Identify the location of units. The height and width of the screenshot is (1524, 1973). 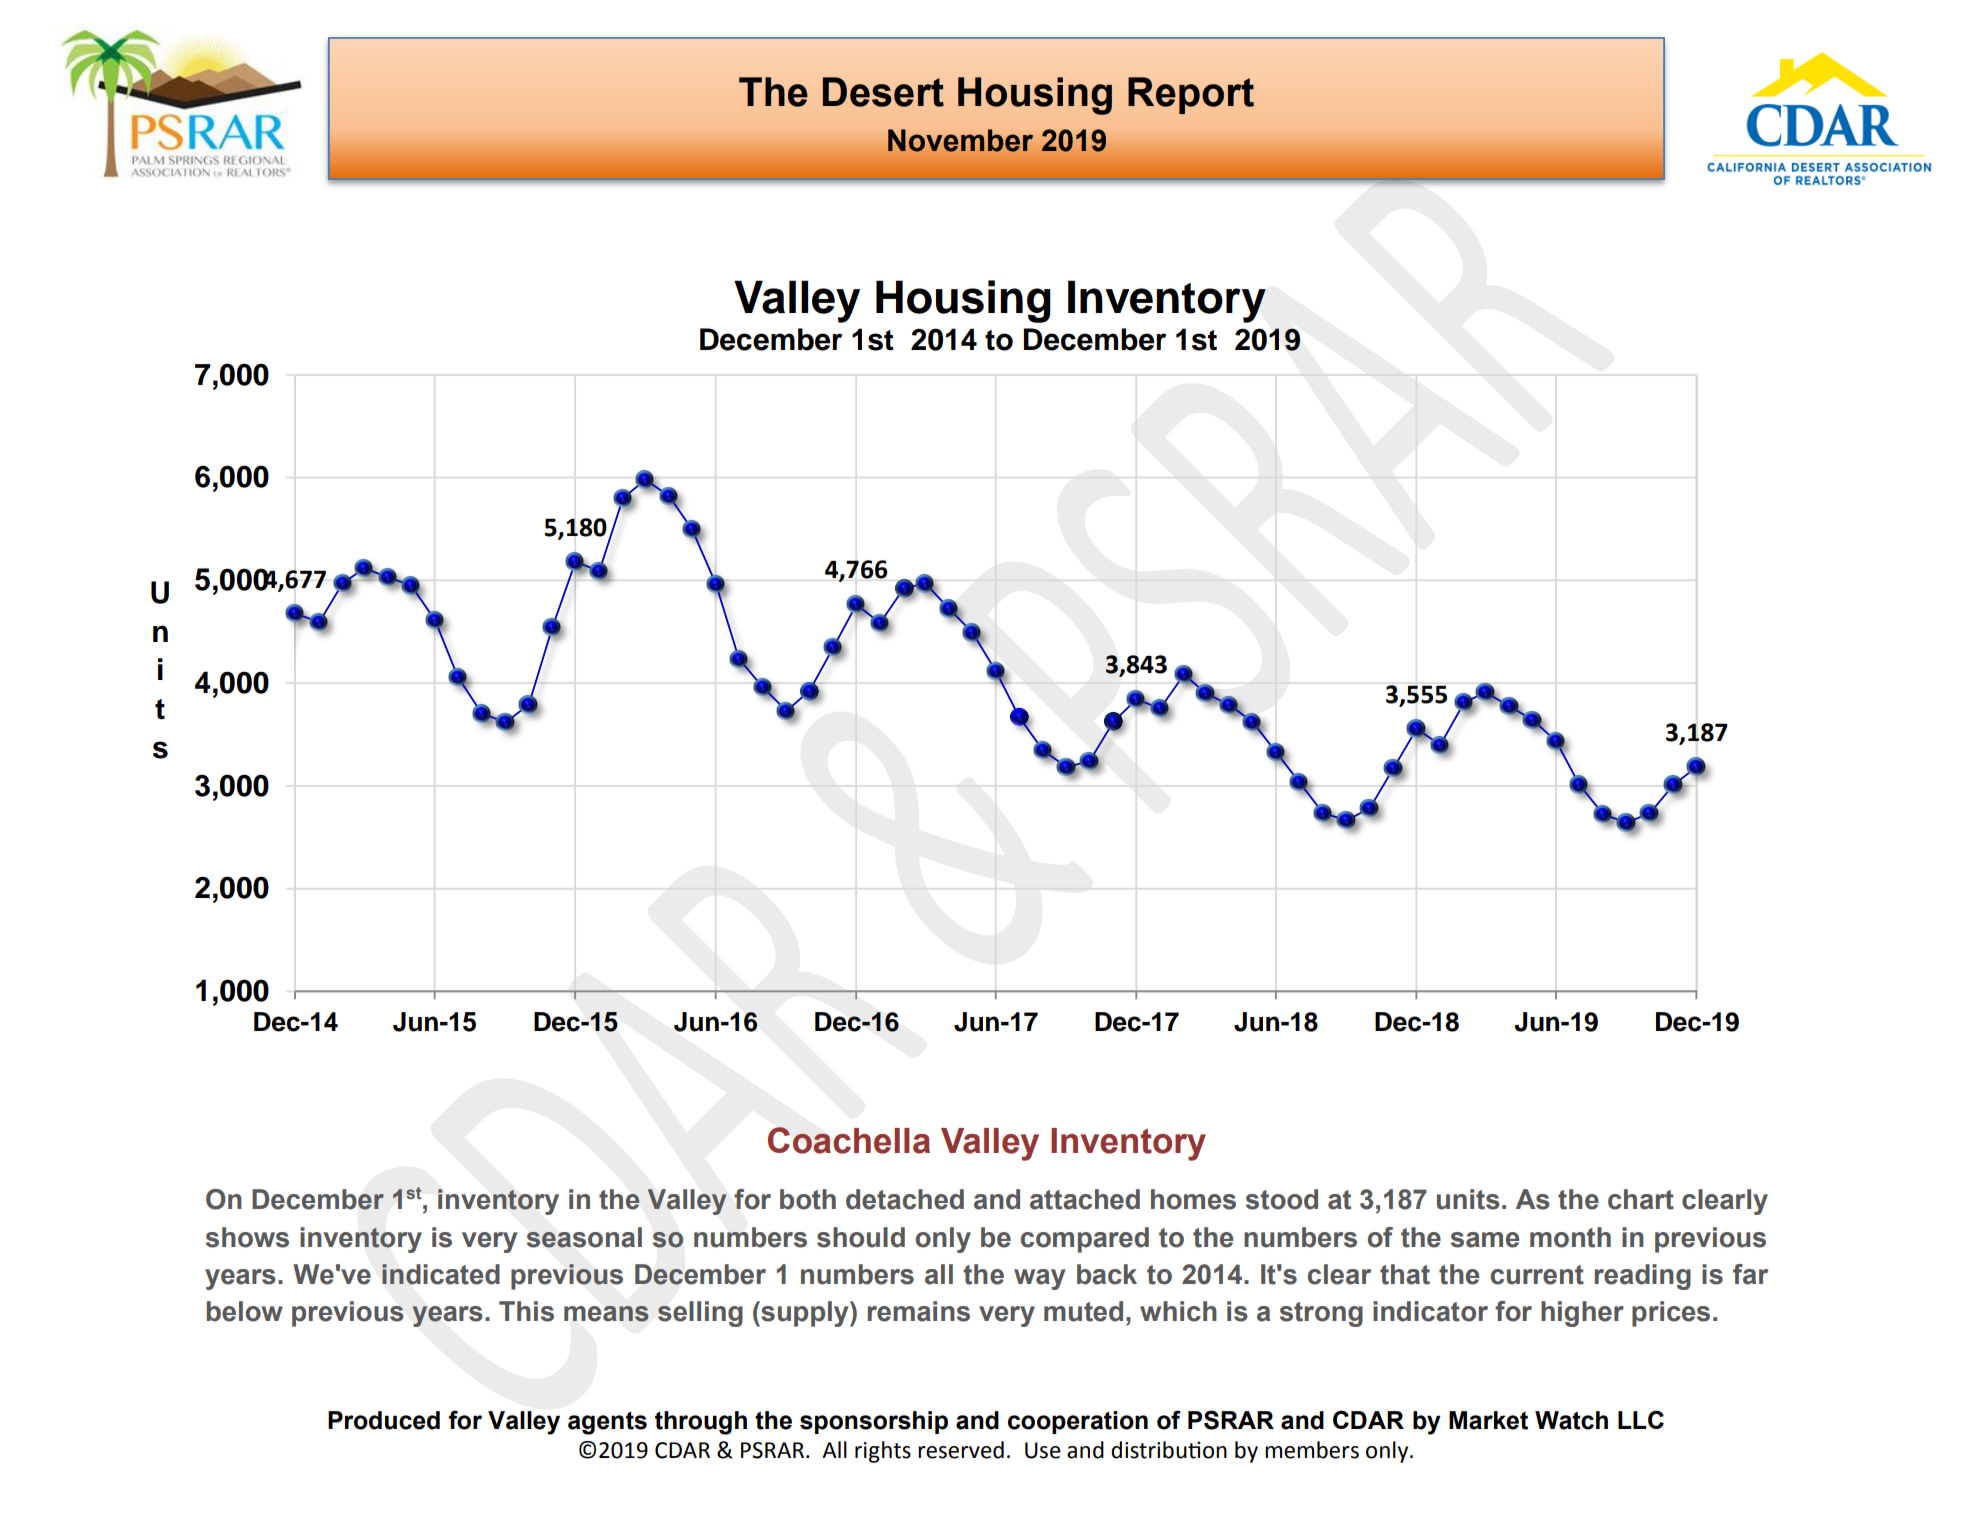
(1468, 1199).
